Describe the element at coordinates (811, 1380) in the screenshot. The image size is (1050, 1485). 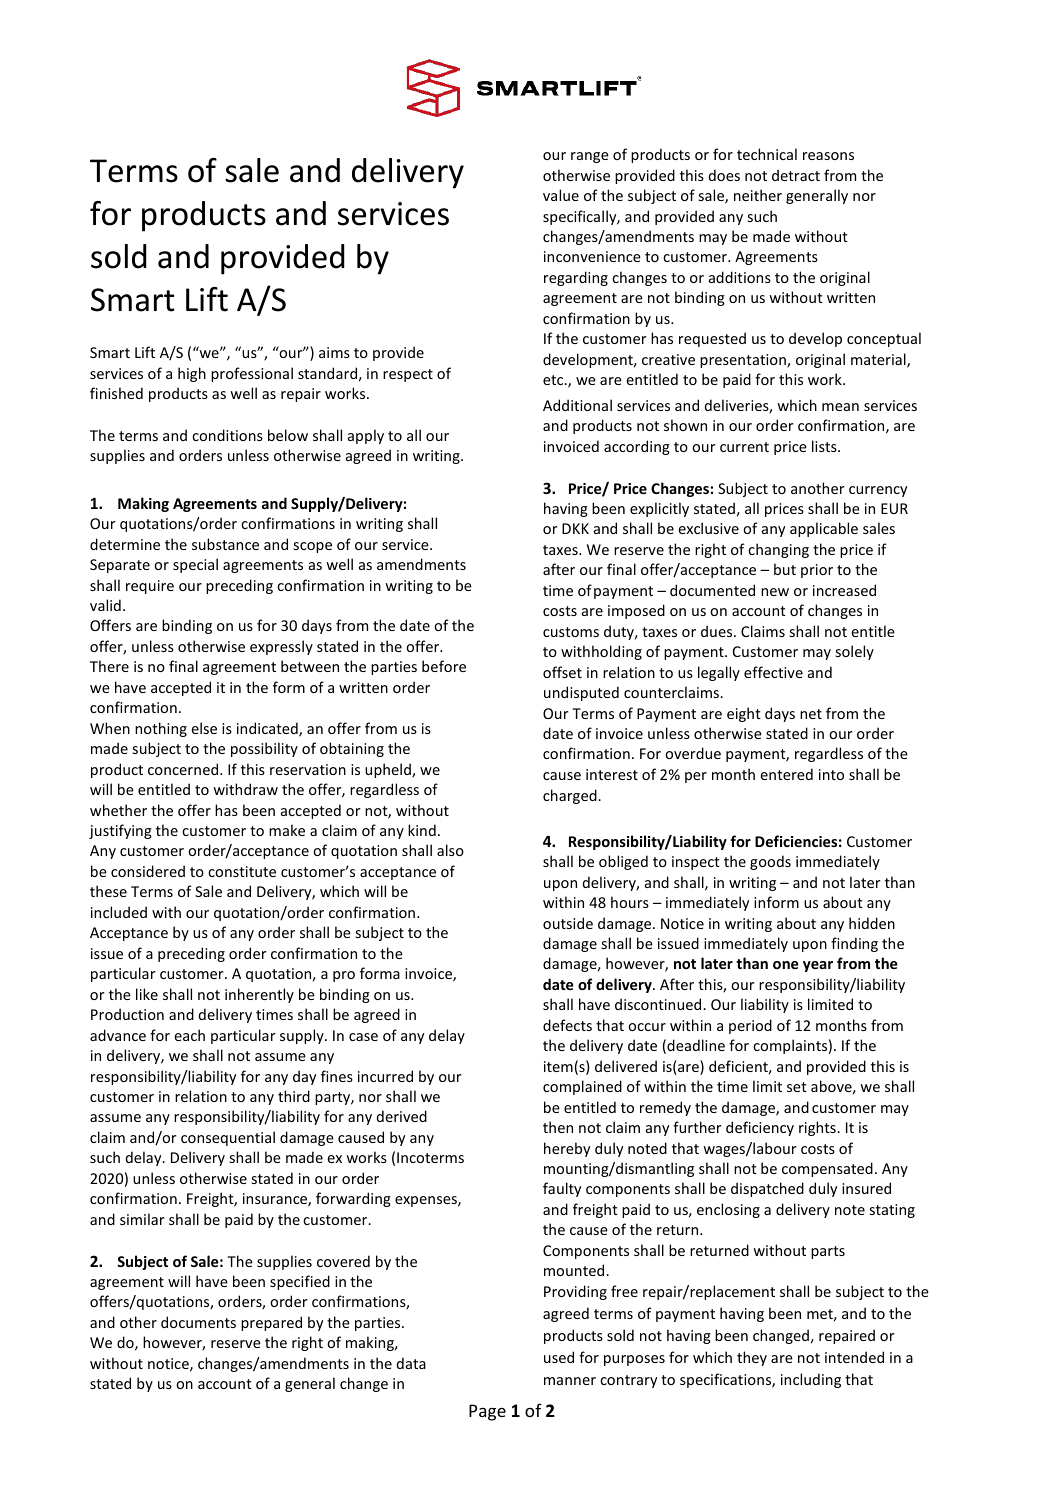
I see `including` at that location.
